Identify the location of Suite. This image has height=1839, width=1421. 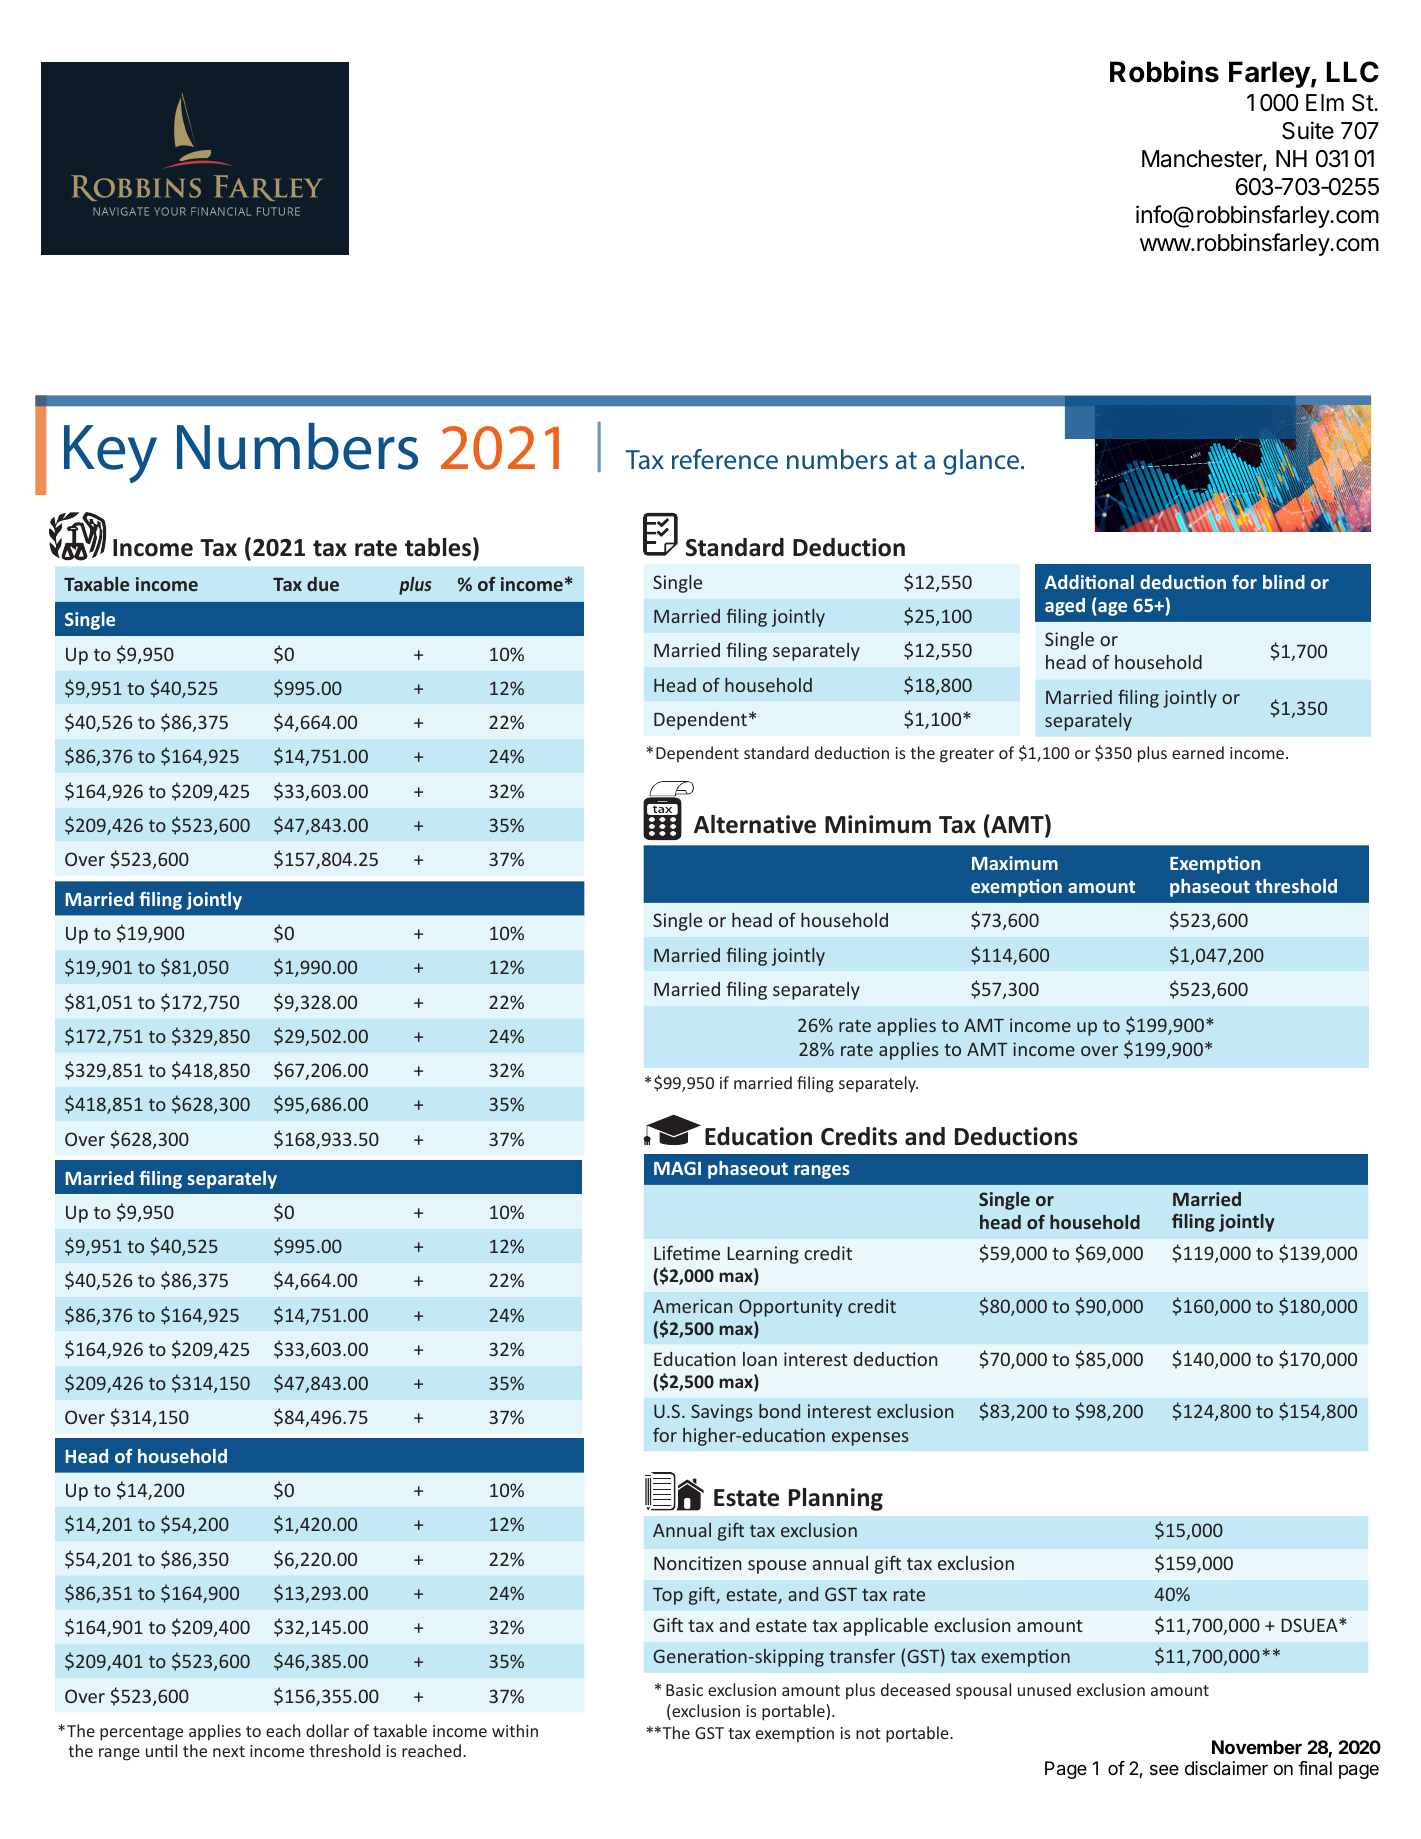
(1308, 130).
